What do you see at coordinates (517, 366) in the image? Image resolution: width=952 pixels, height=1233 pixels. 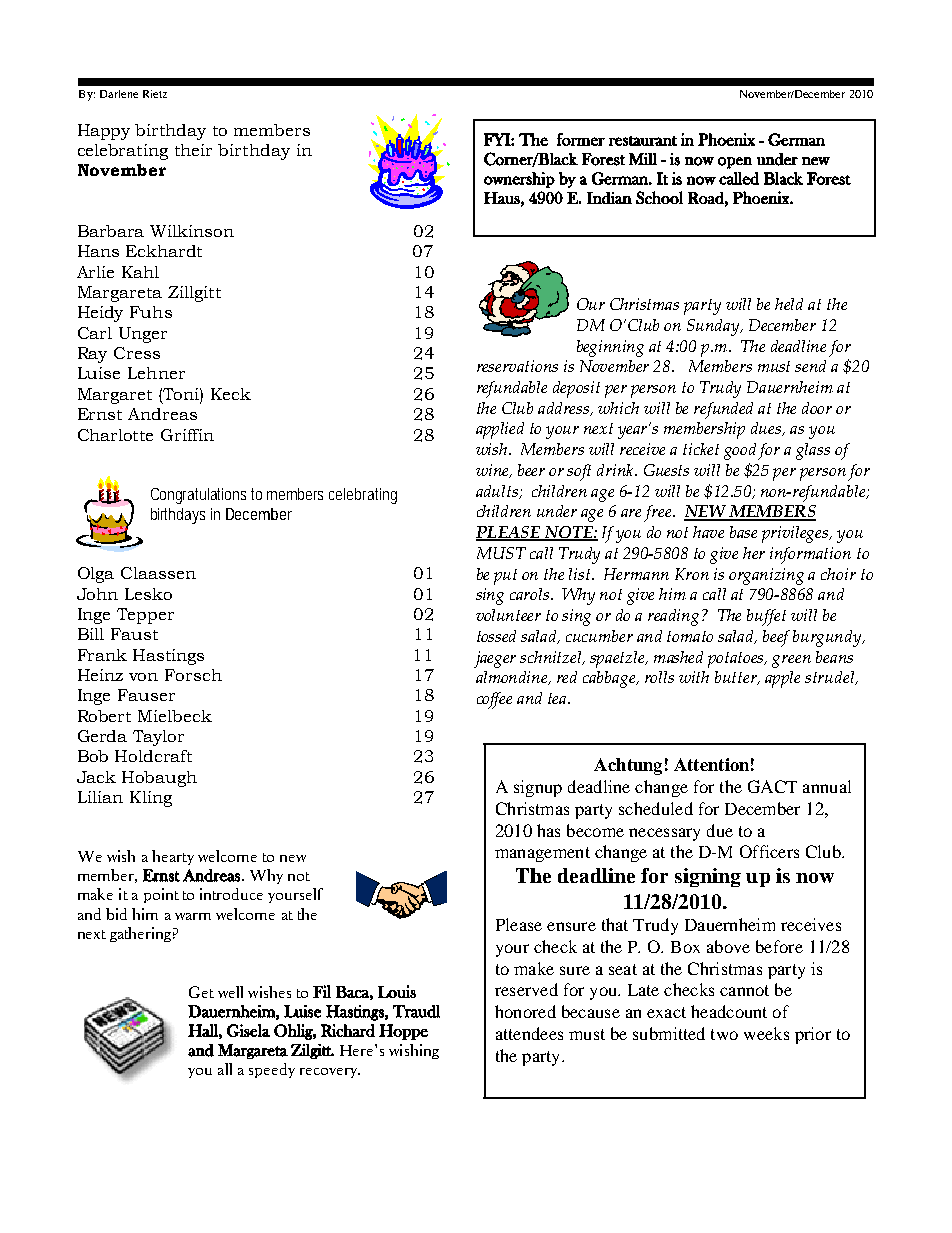 I see `reservations` at bounding box center [517, 366].
